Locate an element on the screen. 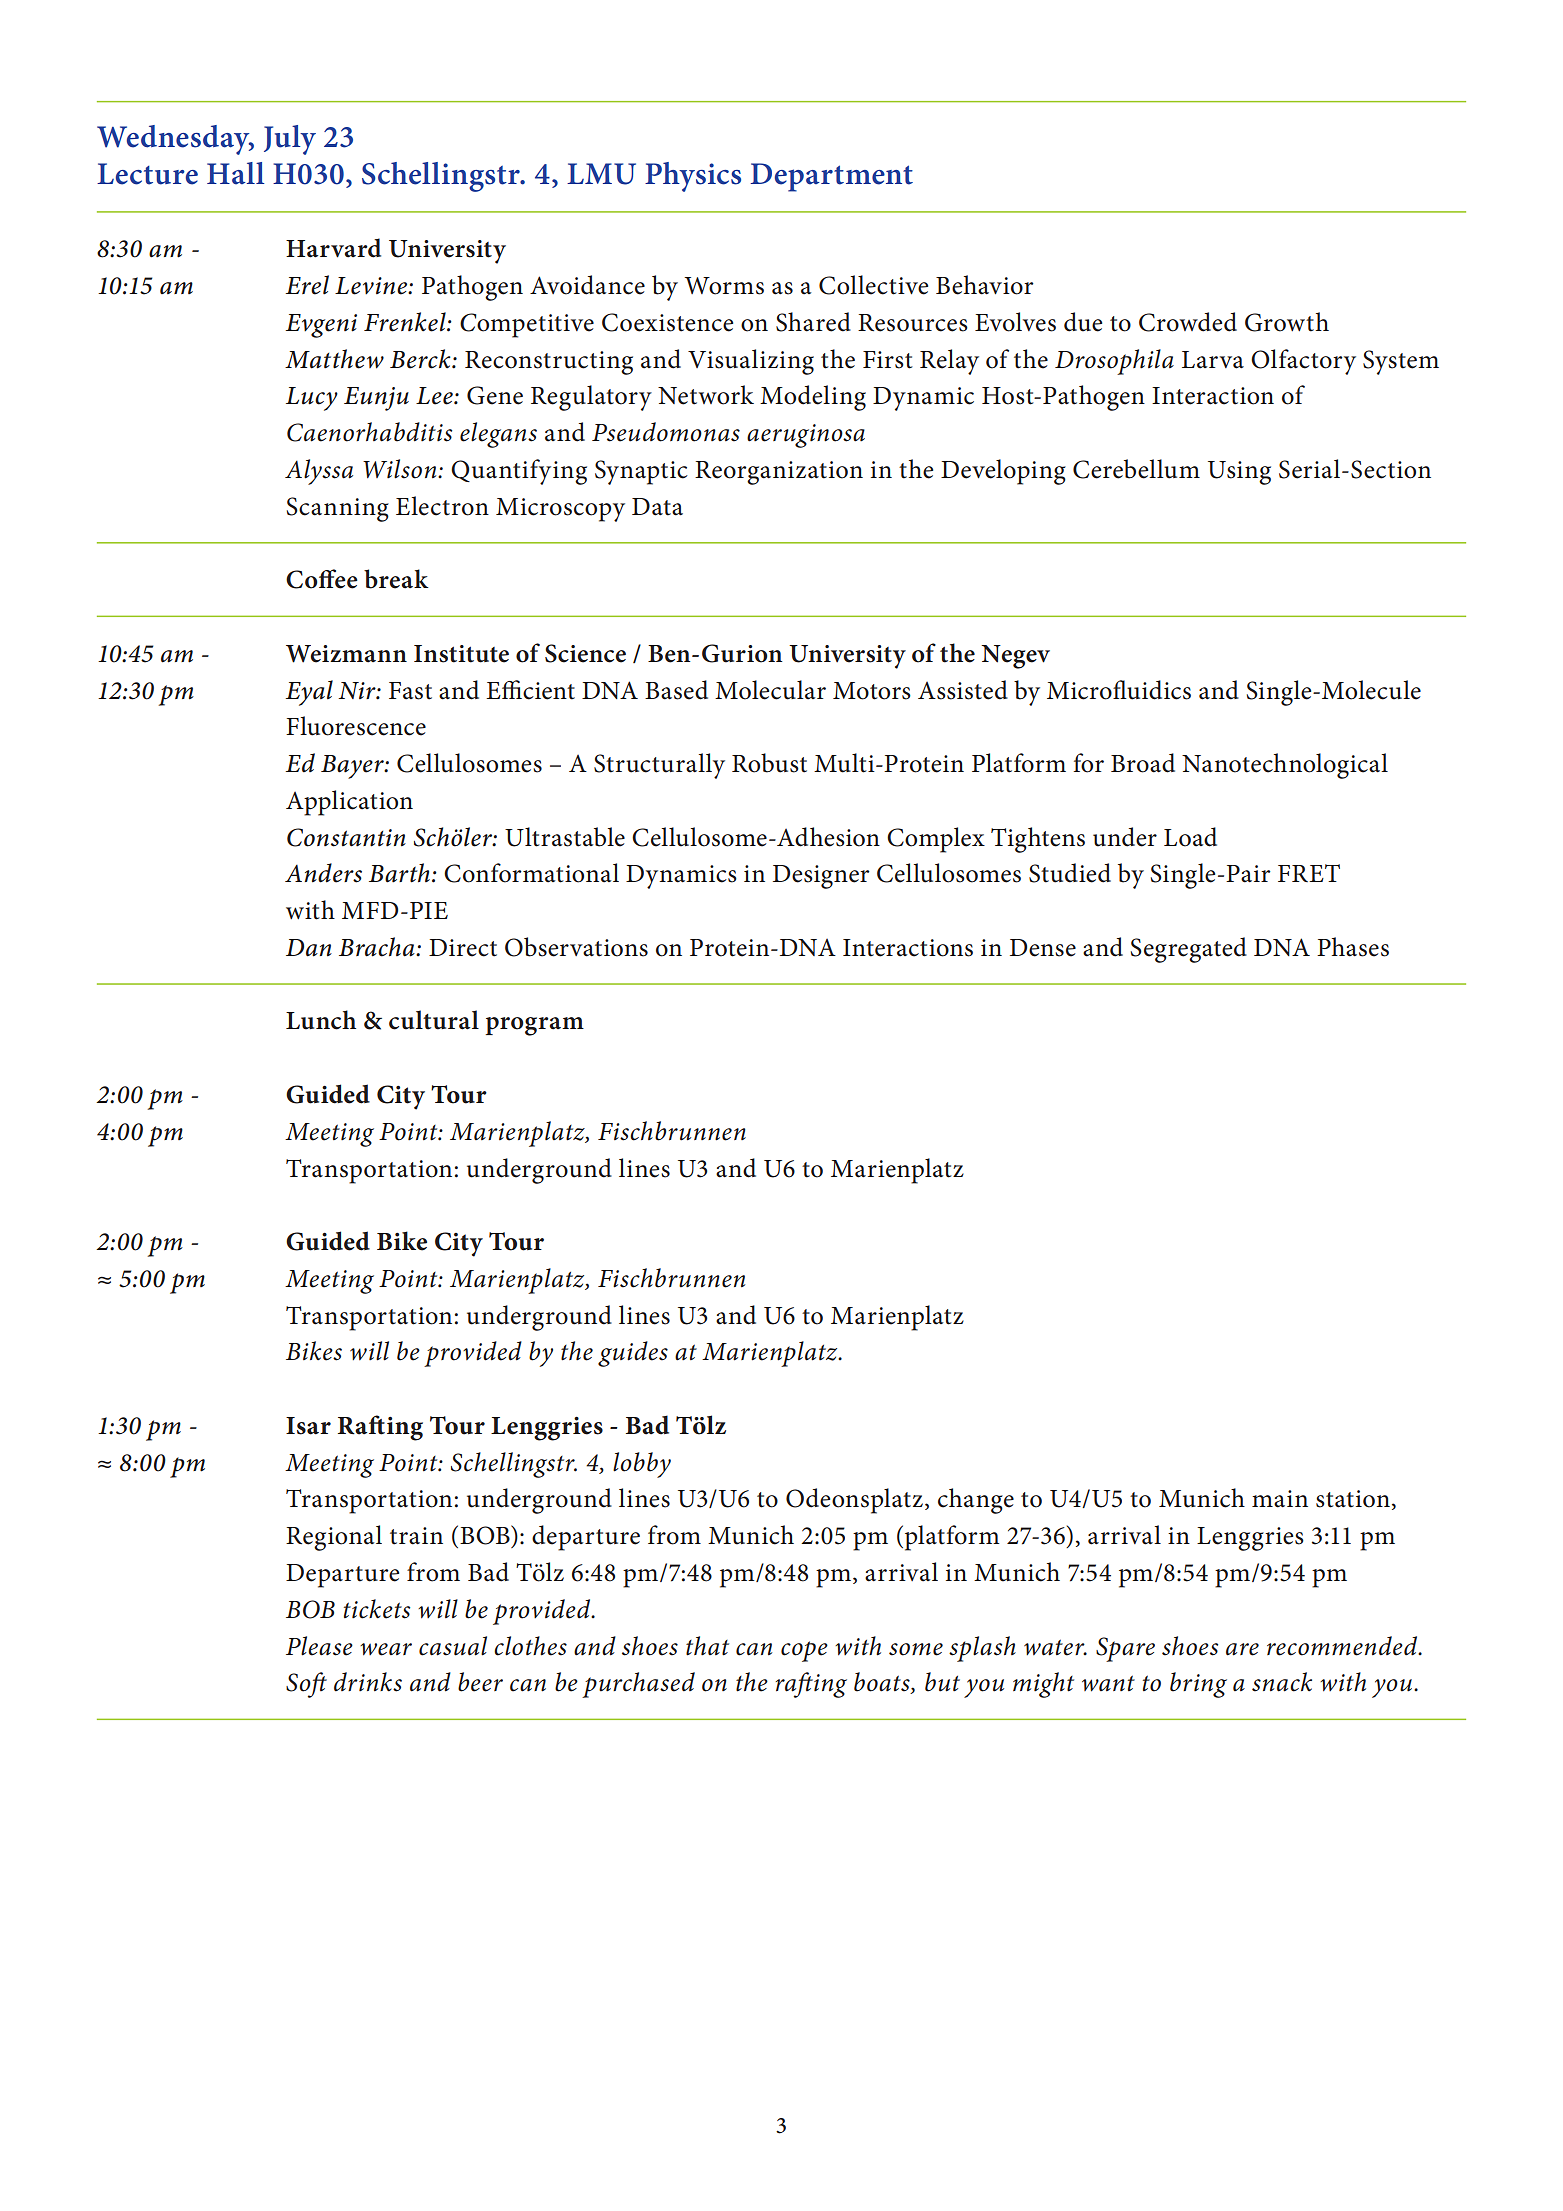 The width and height of the screenshot is (1563, 2211). Using is located at coordinates (1239, 473).
